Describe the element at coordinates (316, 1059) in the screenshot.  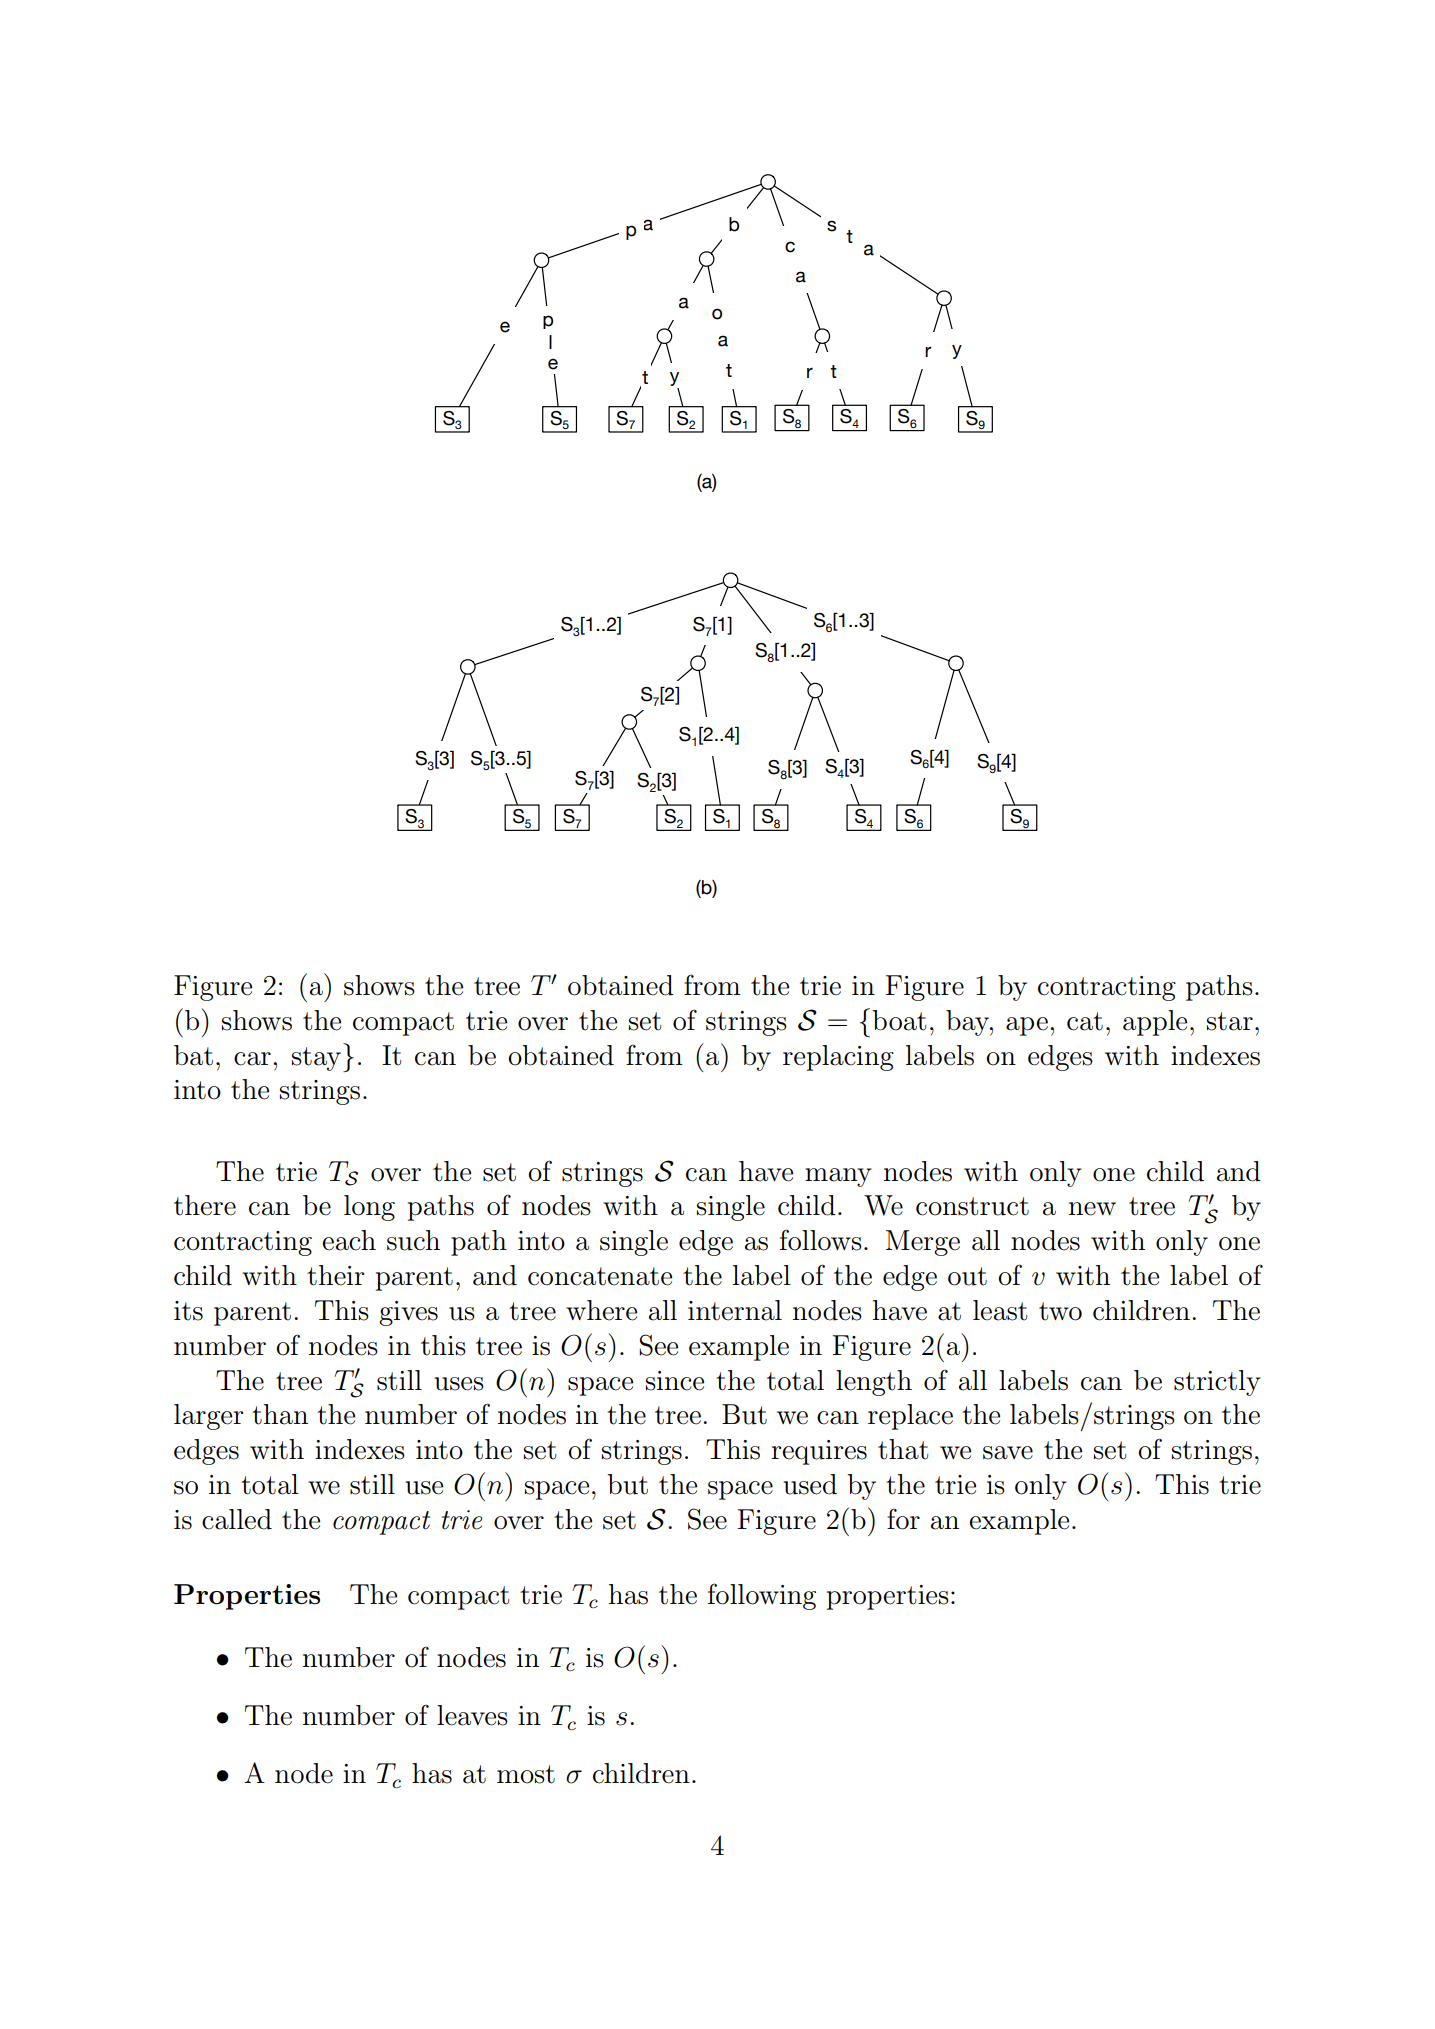
I see `stay` at that location.
